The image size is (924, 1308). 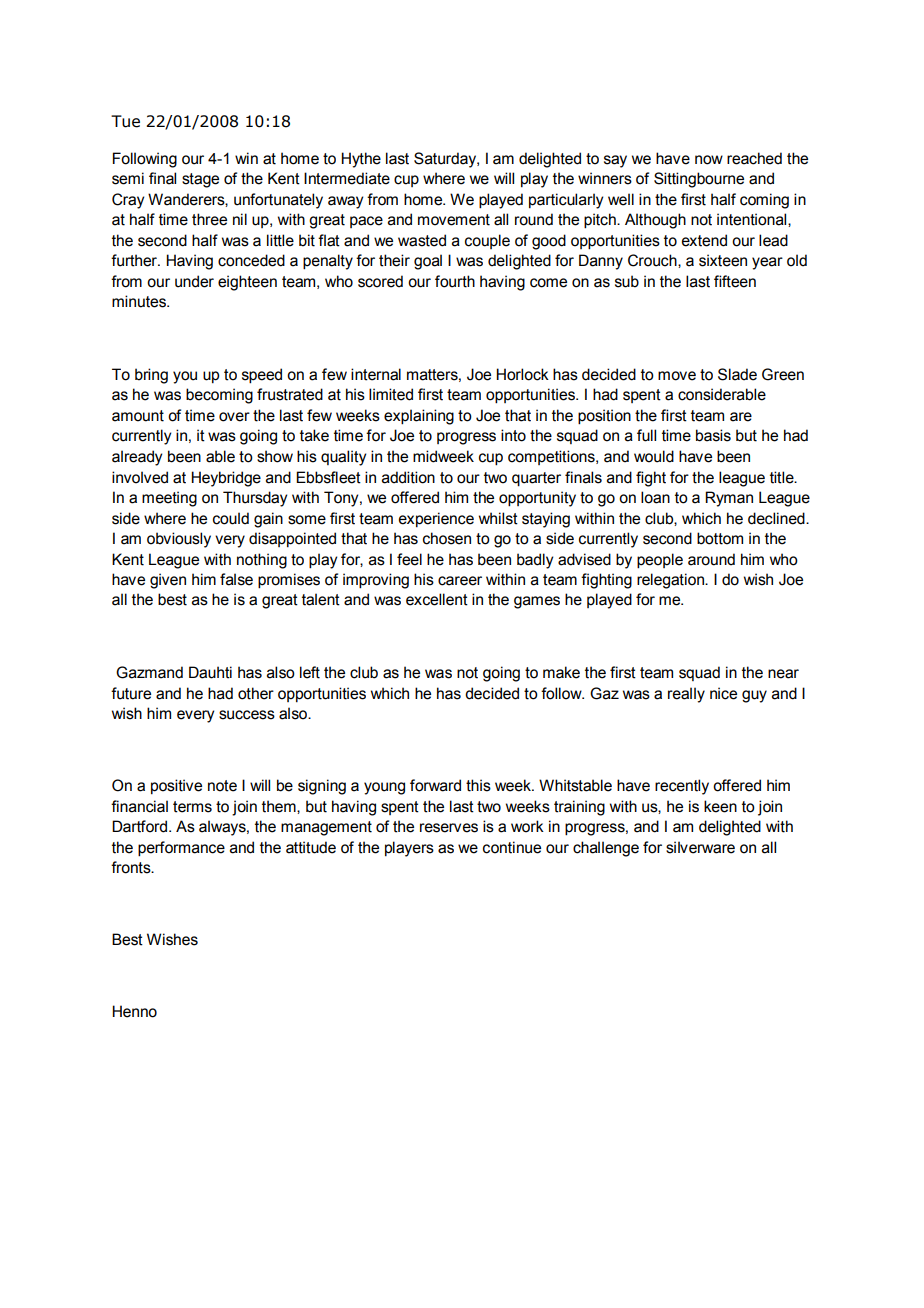 I want to click on other, so click(x=256, y=693).
